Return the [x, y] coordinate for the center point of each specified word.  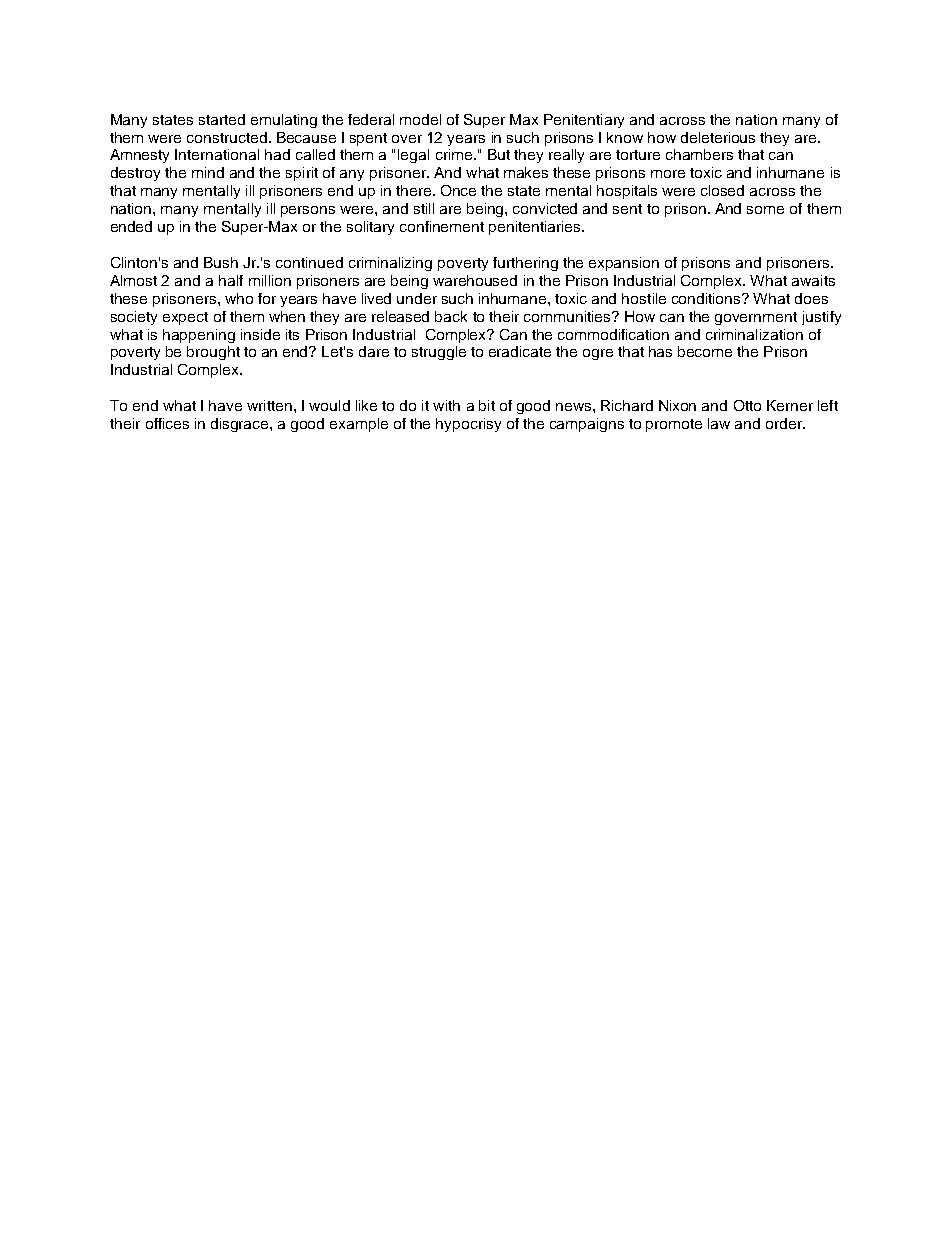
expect [185, 318]
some [765, 210]
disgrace [241, 425]
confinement [442, 226]
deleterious [718, 137]
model [420, 119]
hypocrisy [468, 425]
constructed [227, 137]
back [451, 316]
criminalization [754, 334]
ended [131, 226]
